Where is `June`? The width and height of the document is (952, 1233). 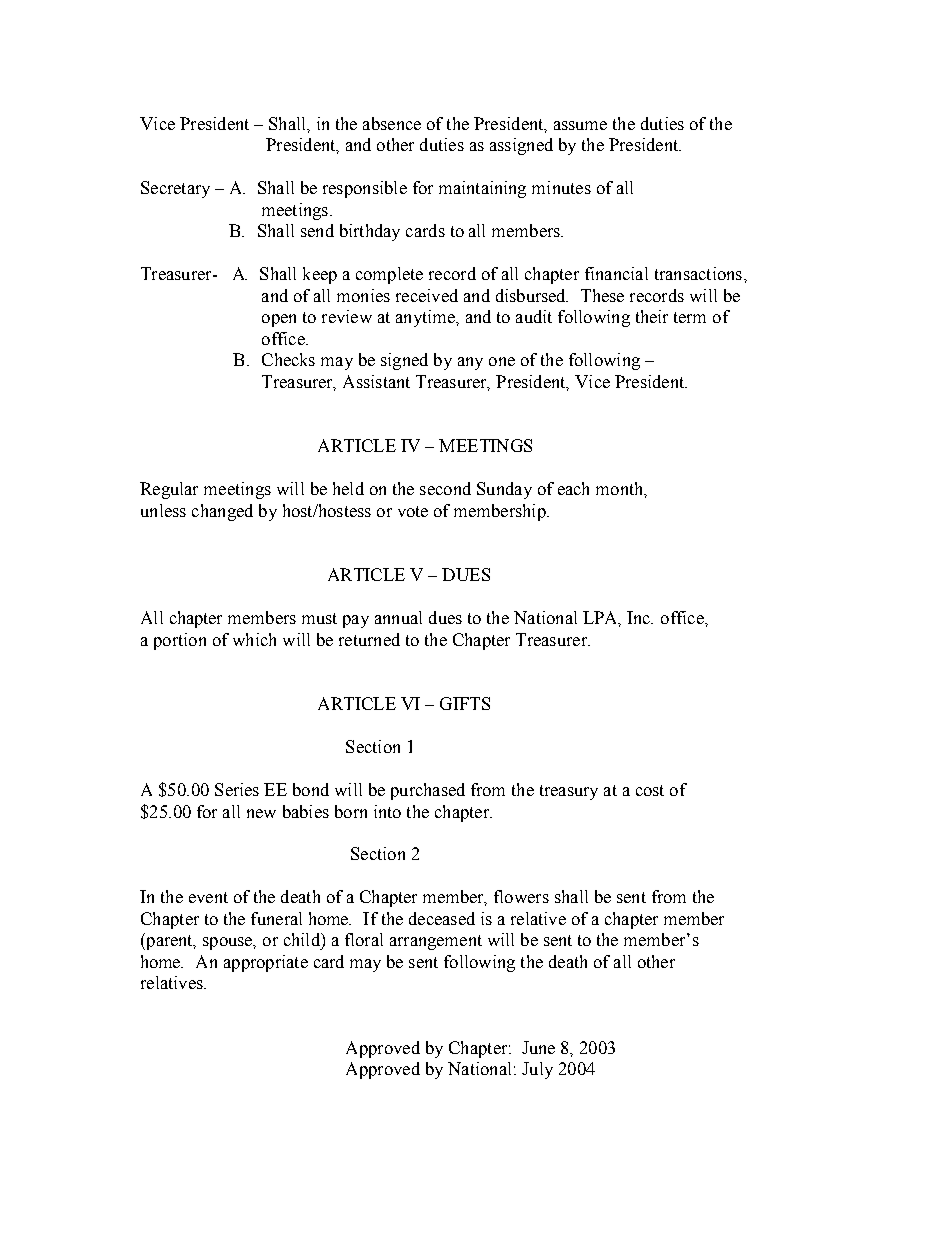 June is located at coordinates (538, 1047).
